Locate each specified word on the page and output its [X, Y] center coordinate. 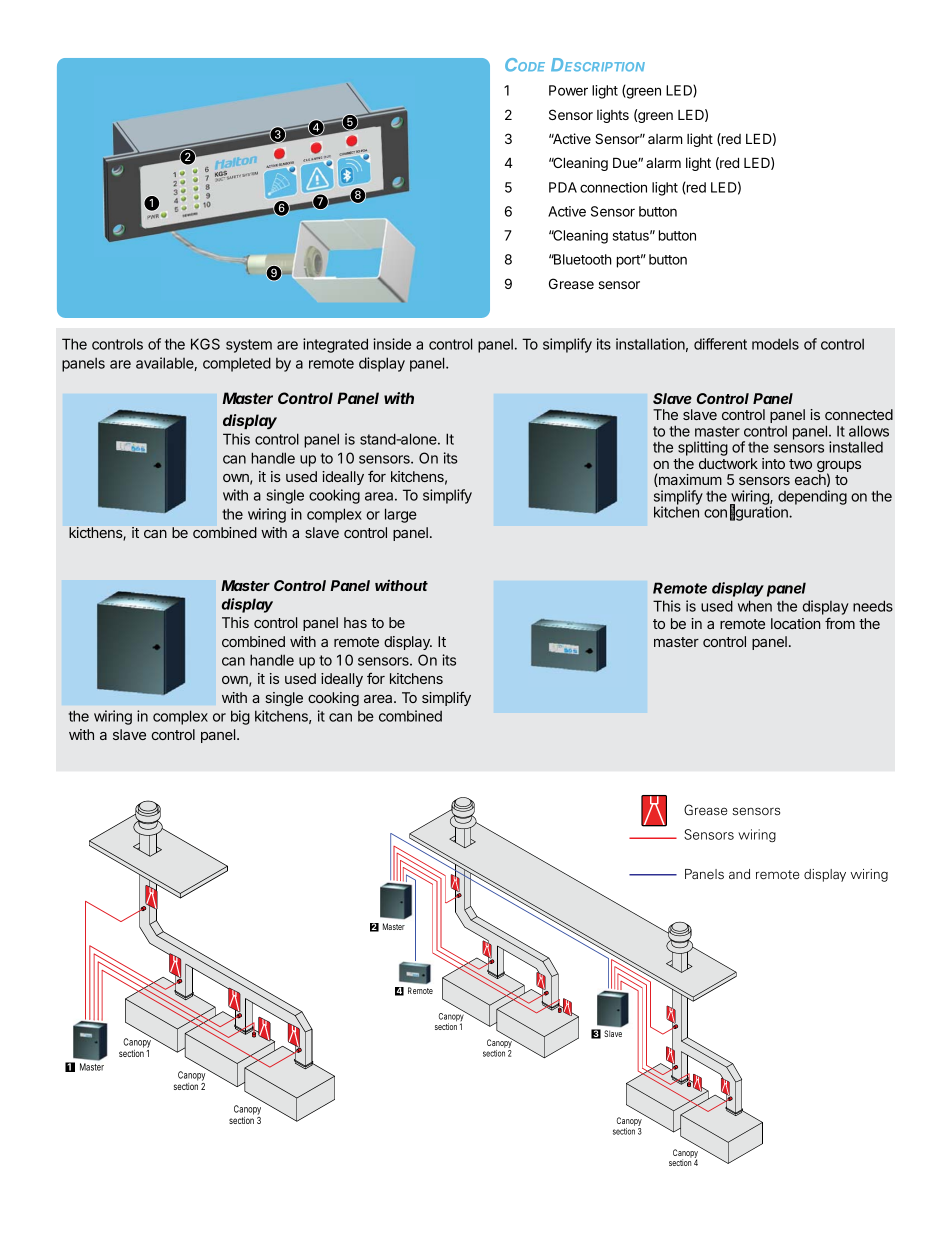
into [773, 463]
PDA [563, 187]
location [796, 623]
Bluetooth [581, 259]
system [249, 346]
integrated [335, 345]
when [755, 606]
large [401, 515]
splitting [703, 450]
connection [613, 187]
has [355, 622]
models [775, 344]
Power [568, 90]
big [240, 717]
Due [626, 162]
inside [392, 344]
